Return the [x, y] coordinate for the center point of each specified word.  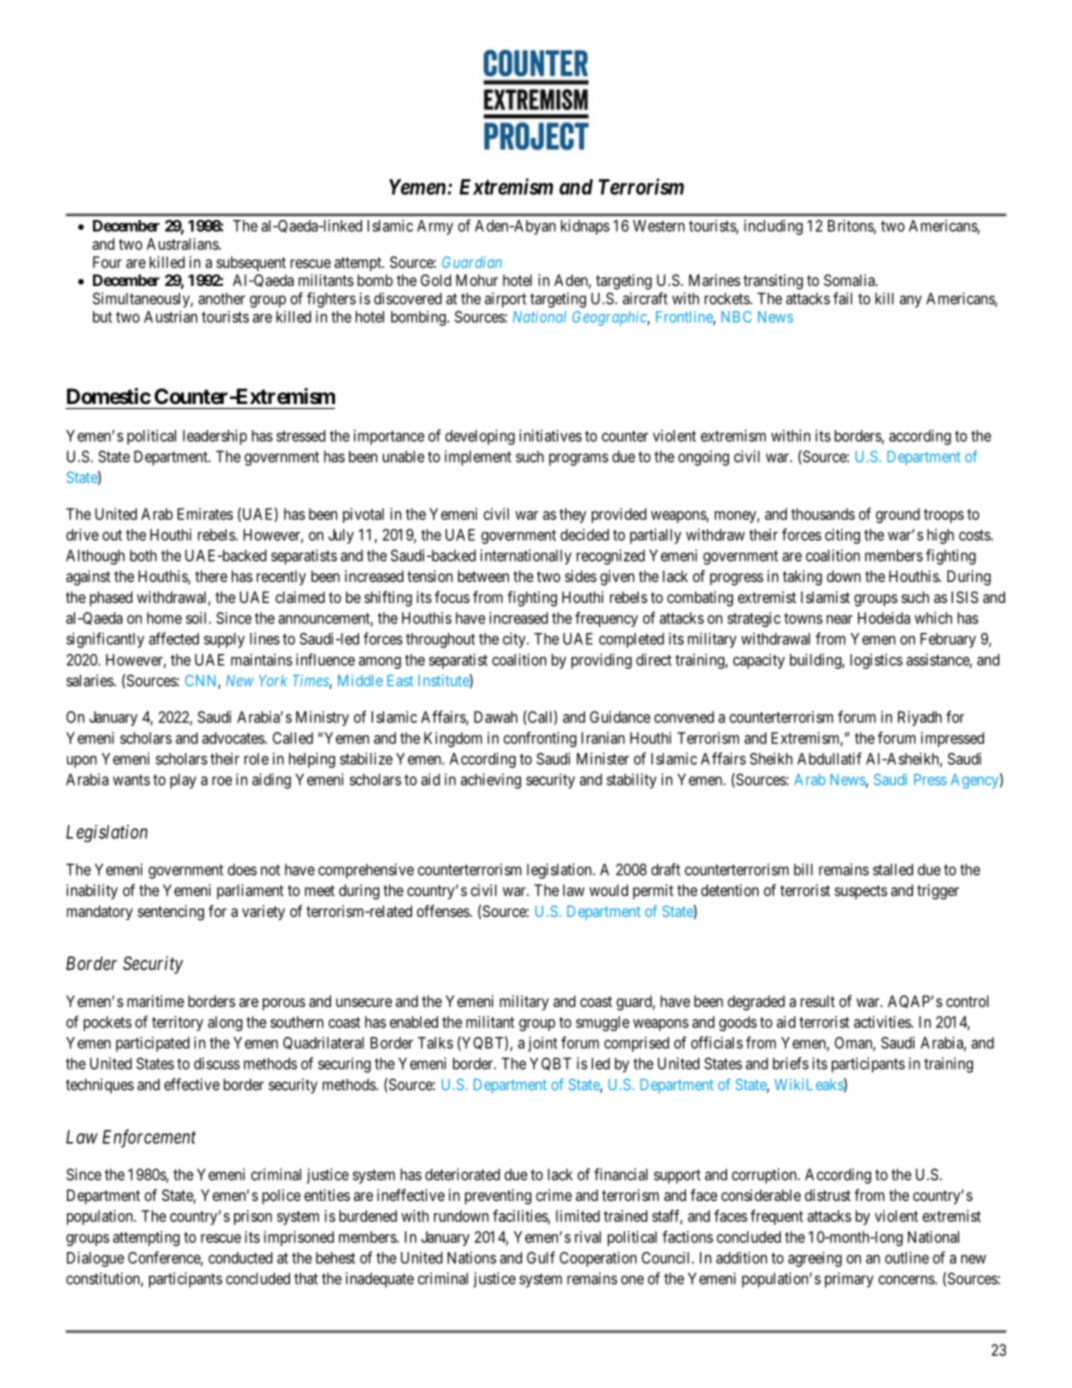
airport [505, 300]
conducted [240, 1258]
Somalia [850, 280]
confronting [540, 739]
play [183, 781]
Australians [183, 244]
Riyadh [920, 718]
